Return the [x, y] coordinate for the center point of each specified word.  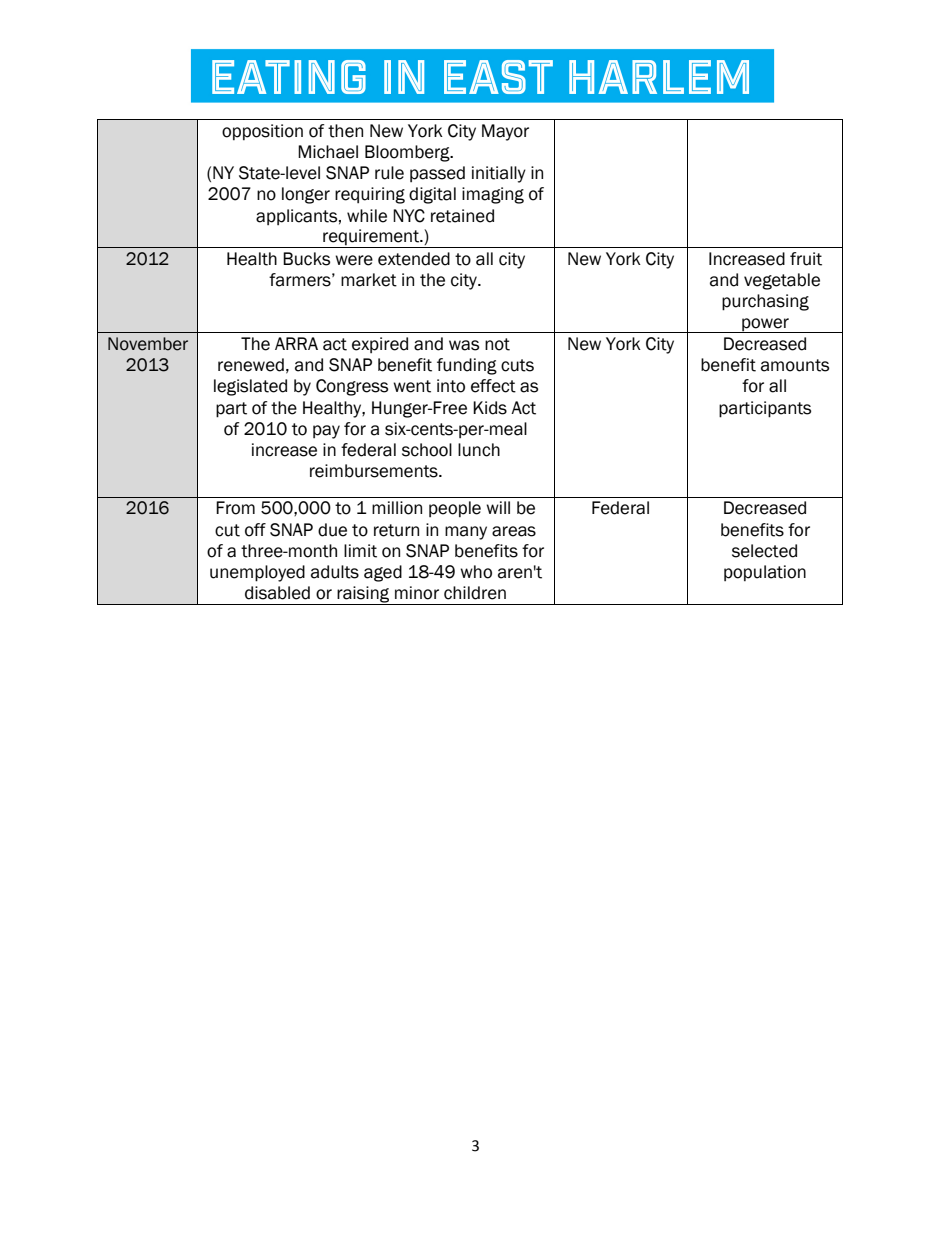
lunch [479, 450]
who [476, 572]
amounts [795, 365]
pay [326, 432]
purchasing [765, 302]
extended [414, 259]
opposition [262, 132]
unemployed [257, 573]
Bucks [306, 259]
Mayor [505, 132]
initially [499, 174]
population [765, 573]
